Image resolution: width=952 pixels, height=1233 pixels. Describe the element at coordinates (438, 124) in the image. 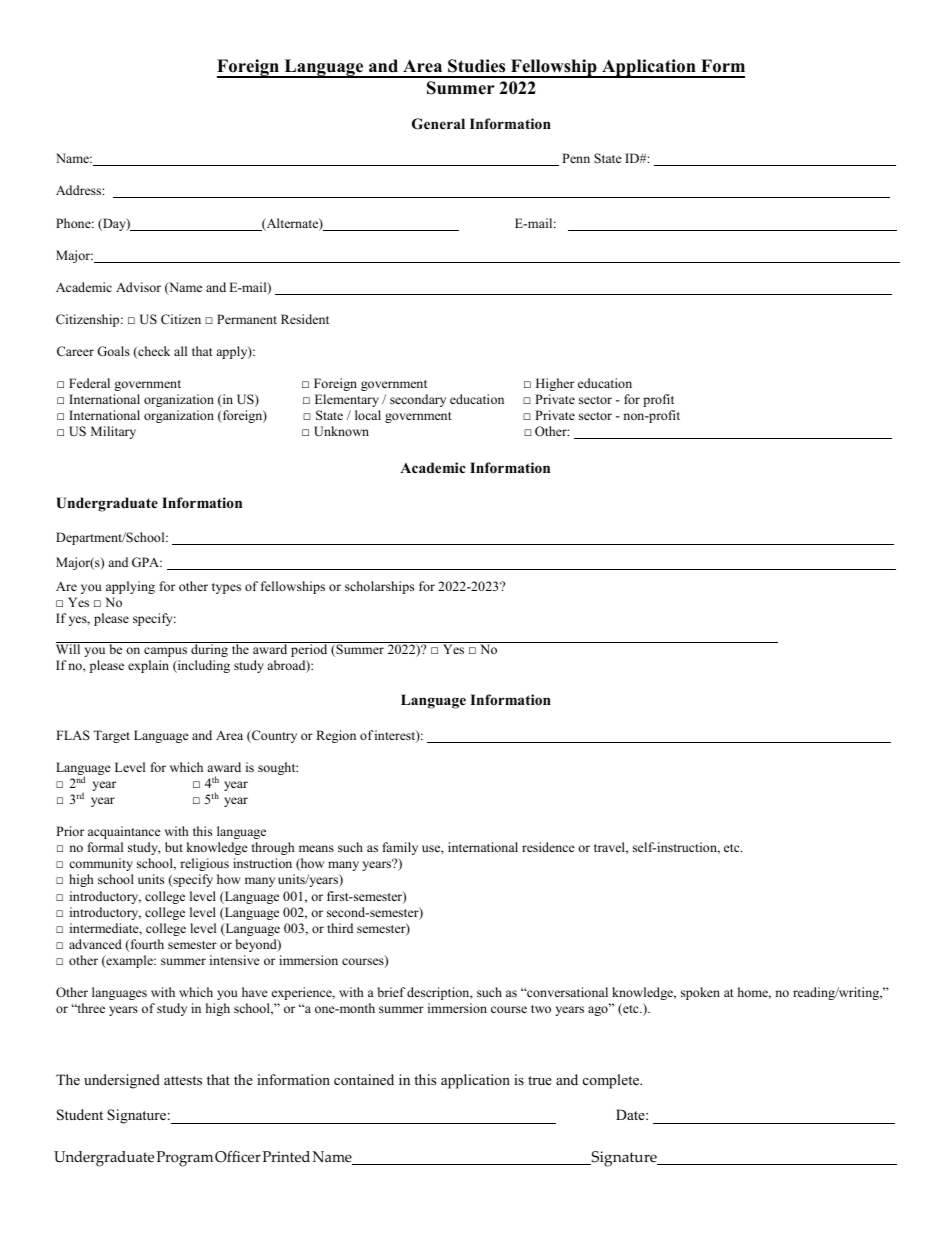

I see `General` at that location.
